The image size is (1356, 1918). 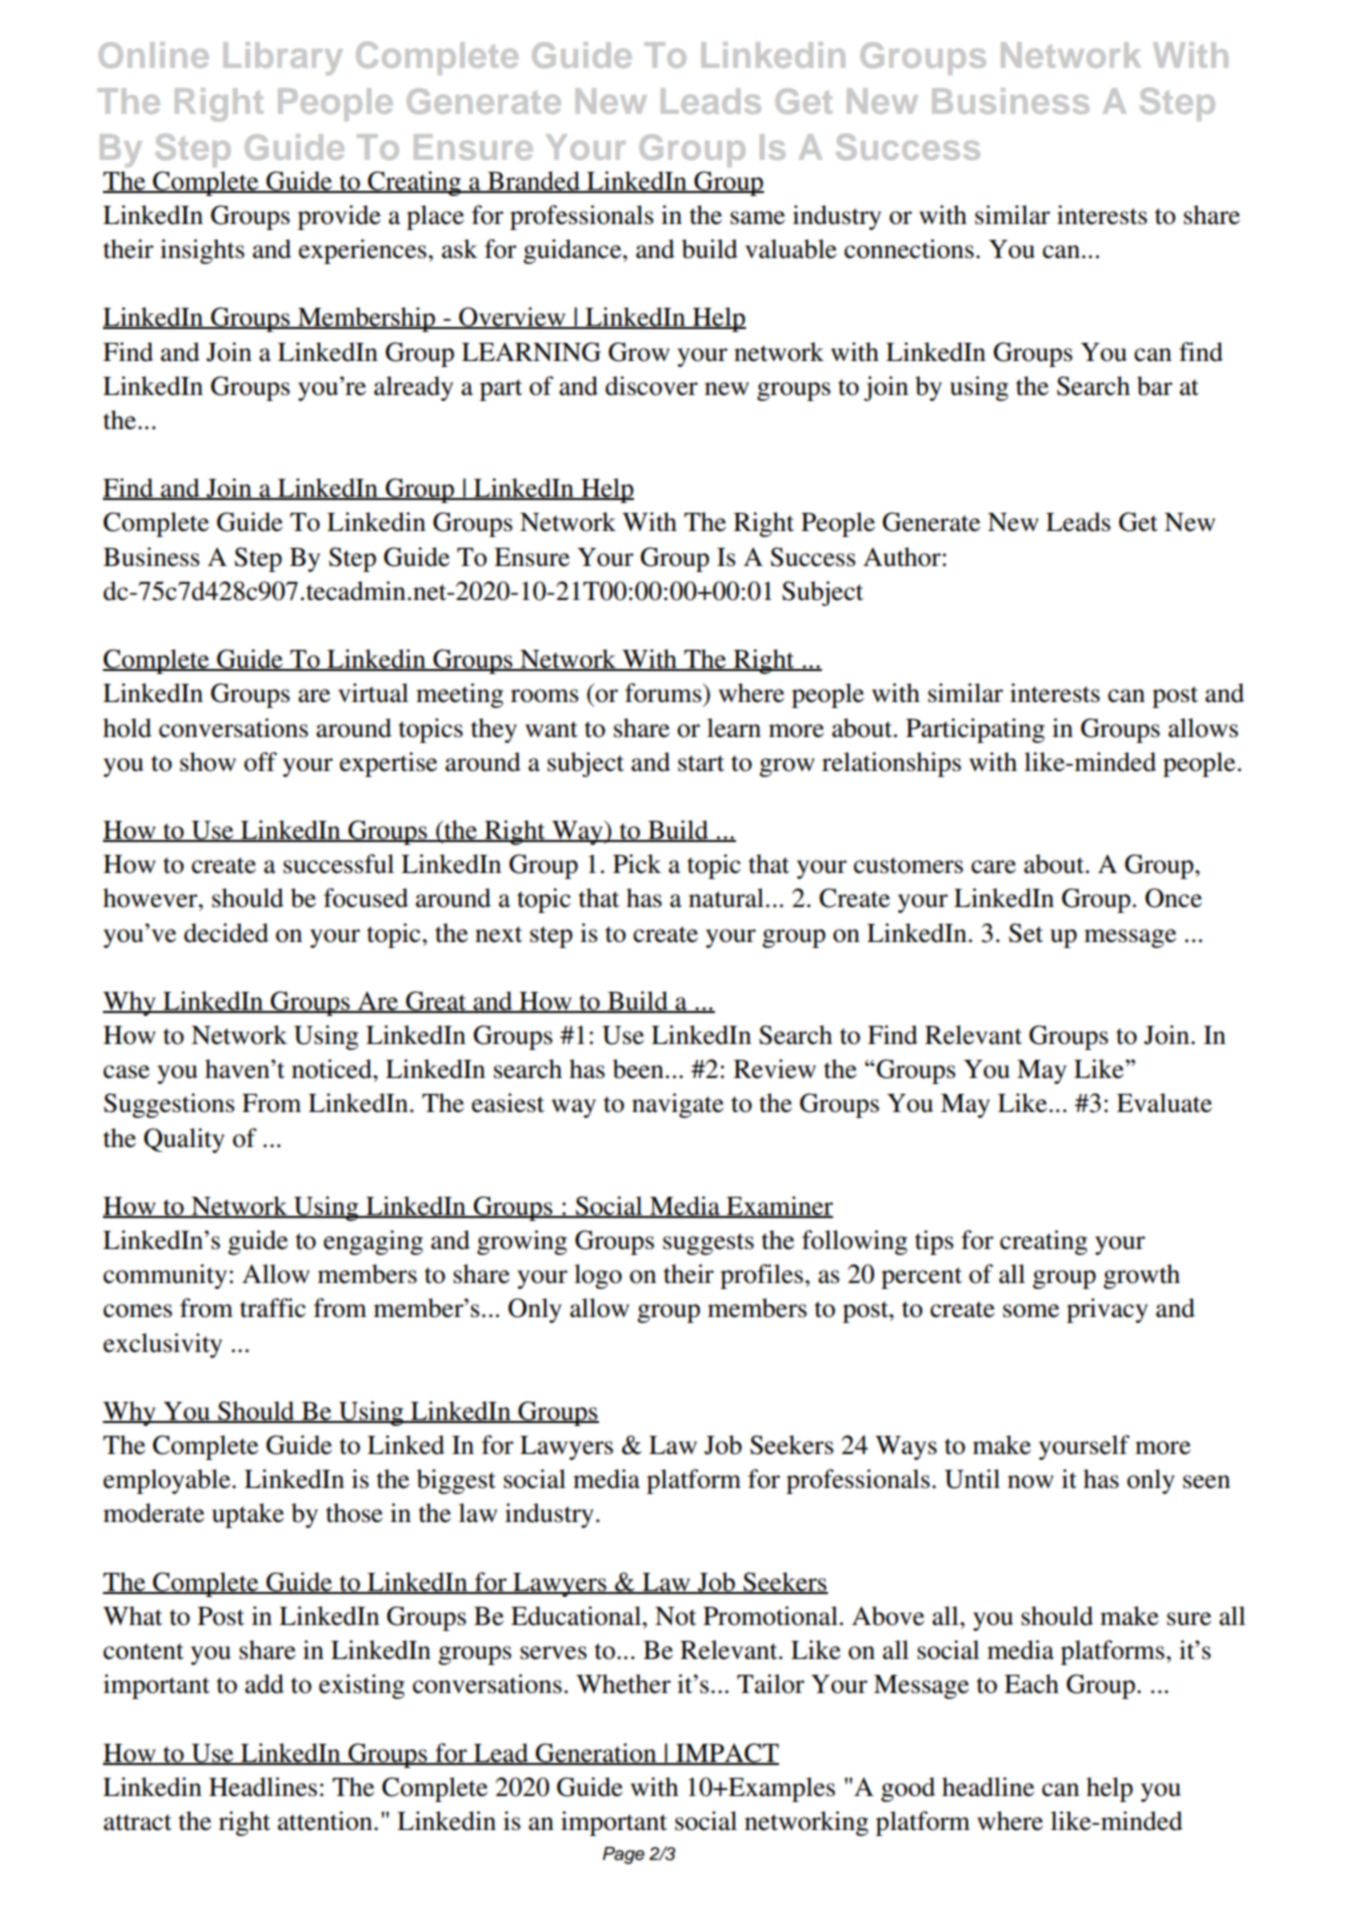 What do you see at coordinates (1026, 933) in the screenshot?
I see `Set` at bounding box center [1026, 933].
